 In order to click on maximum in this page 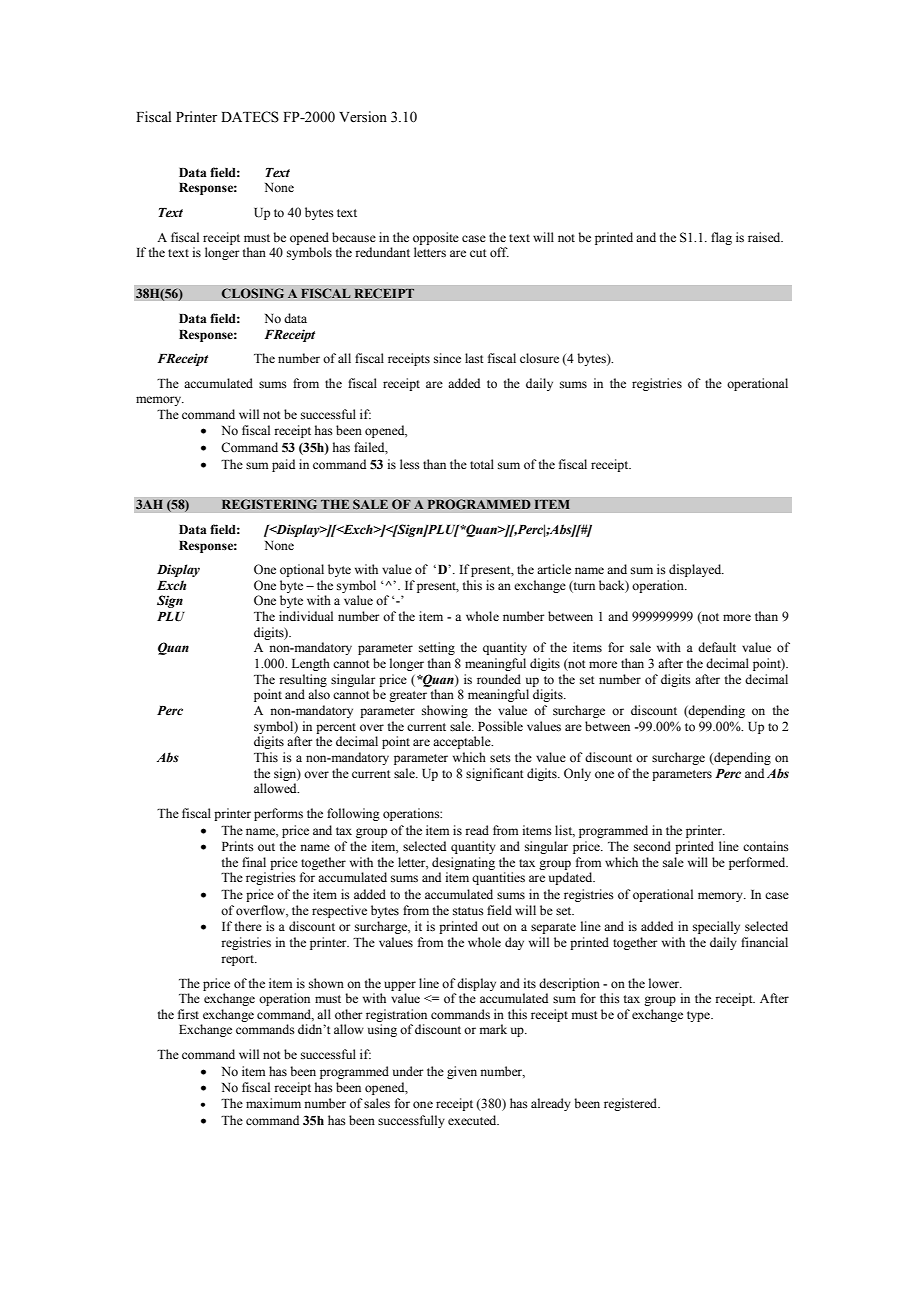, I will do `click(273, 1103)`.
